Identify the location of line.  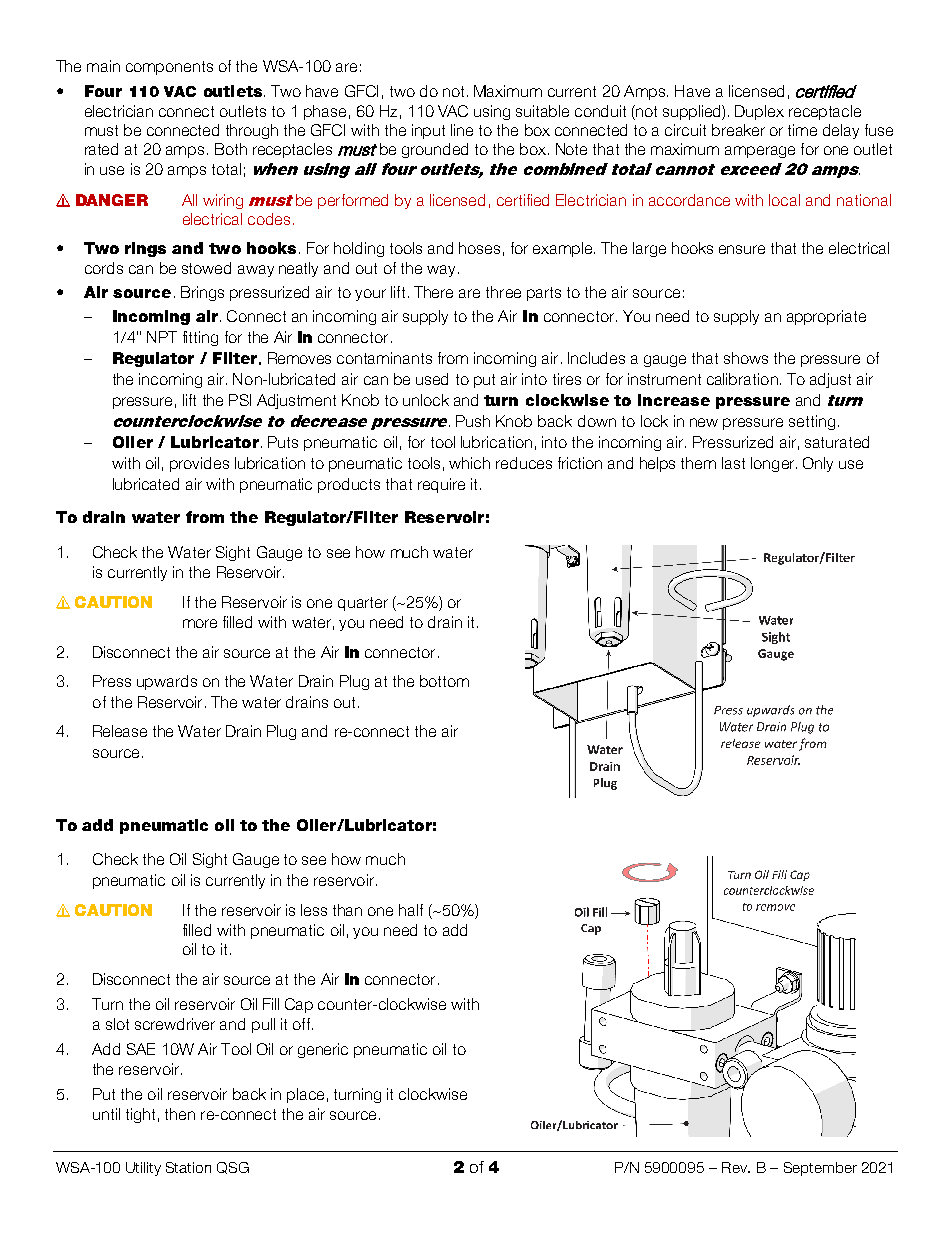
(462, 130).
